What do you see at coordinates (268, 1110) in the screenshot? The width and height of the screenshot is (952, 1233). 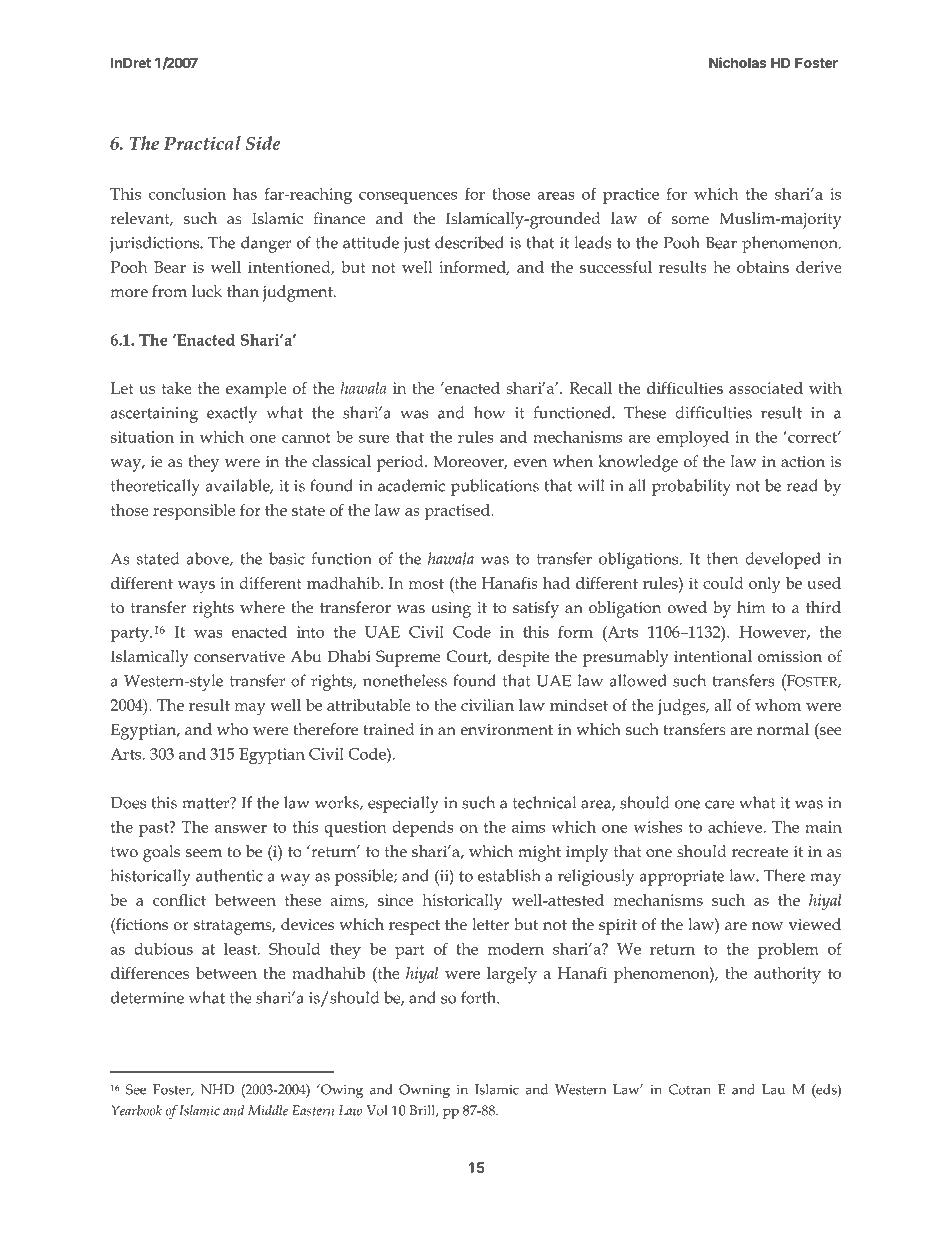 I see `Middle` at bounding box center [268, 1110].
